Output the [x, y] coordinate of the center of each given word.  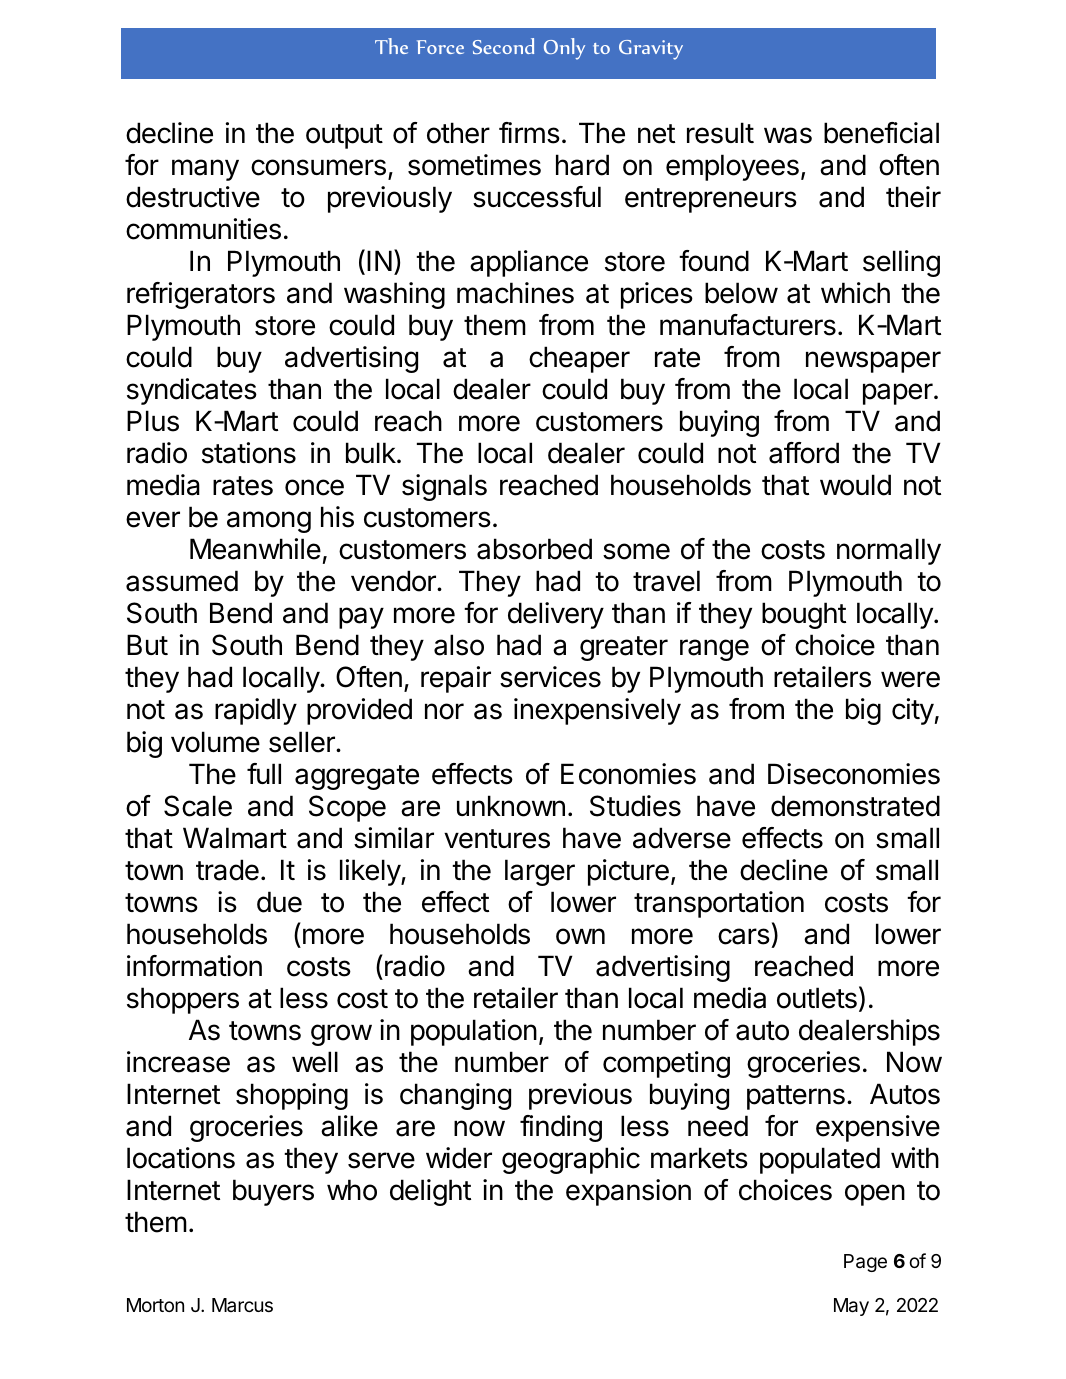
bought [804, 615]
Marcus [242, 1305]
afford [804, 453]
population [474, 1032]
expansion [628, 1192]
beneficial [881, 133]
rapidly [256, 711]
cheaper [579, 359]
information [194, 966]
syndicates [192, 391]
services [550, 677]
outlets [817, 998]
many [205, 170]
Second [503, 46]
